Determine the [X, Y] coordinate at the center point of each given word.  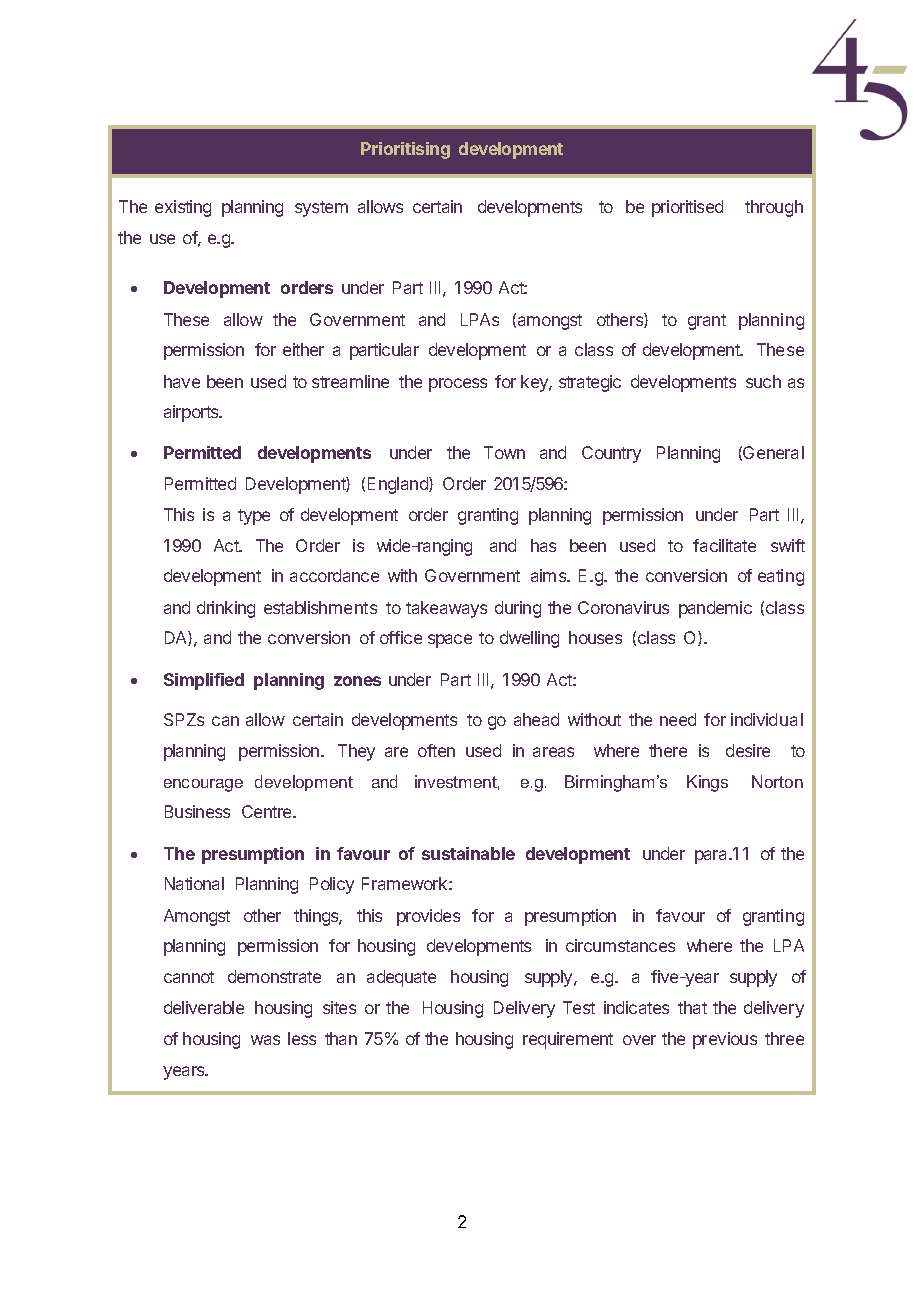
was [265, 1040]
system [321, 209]
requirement [568, 1040]
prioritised [687, 208]
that [692, 1007]
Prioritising [405, 150]
